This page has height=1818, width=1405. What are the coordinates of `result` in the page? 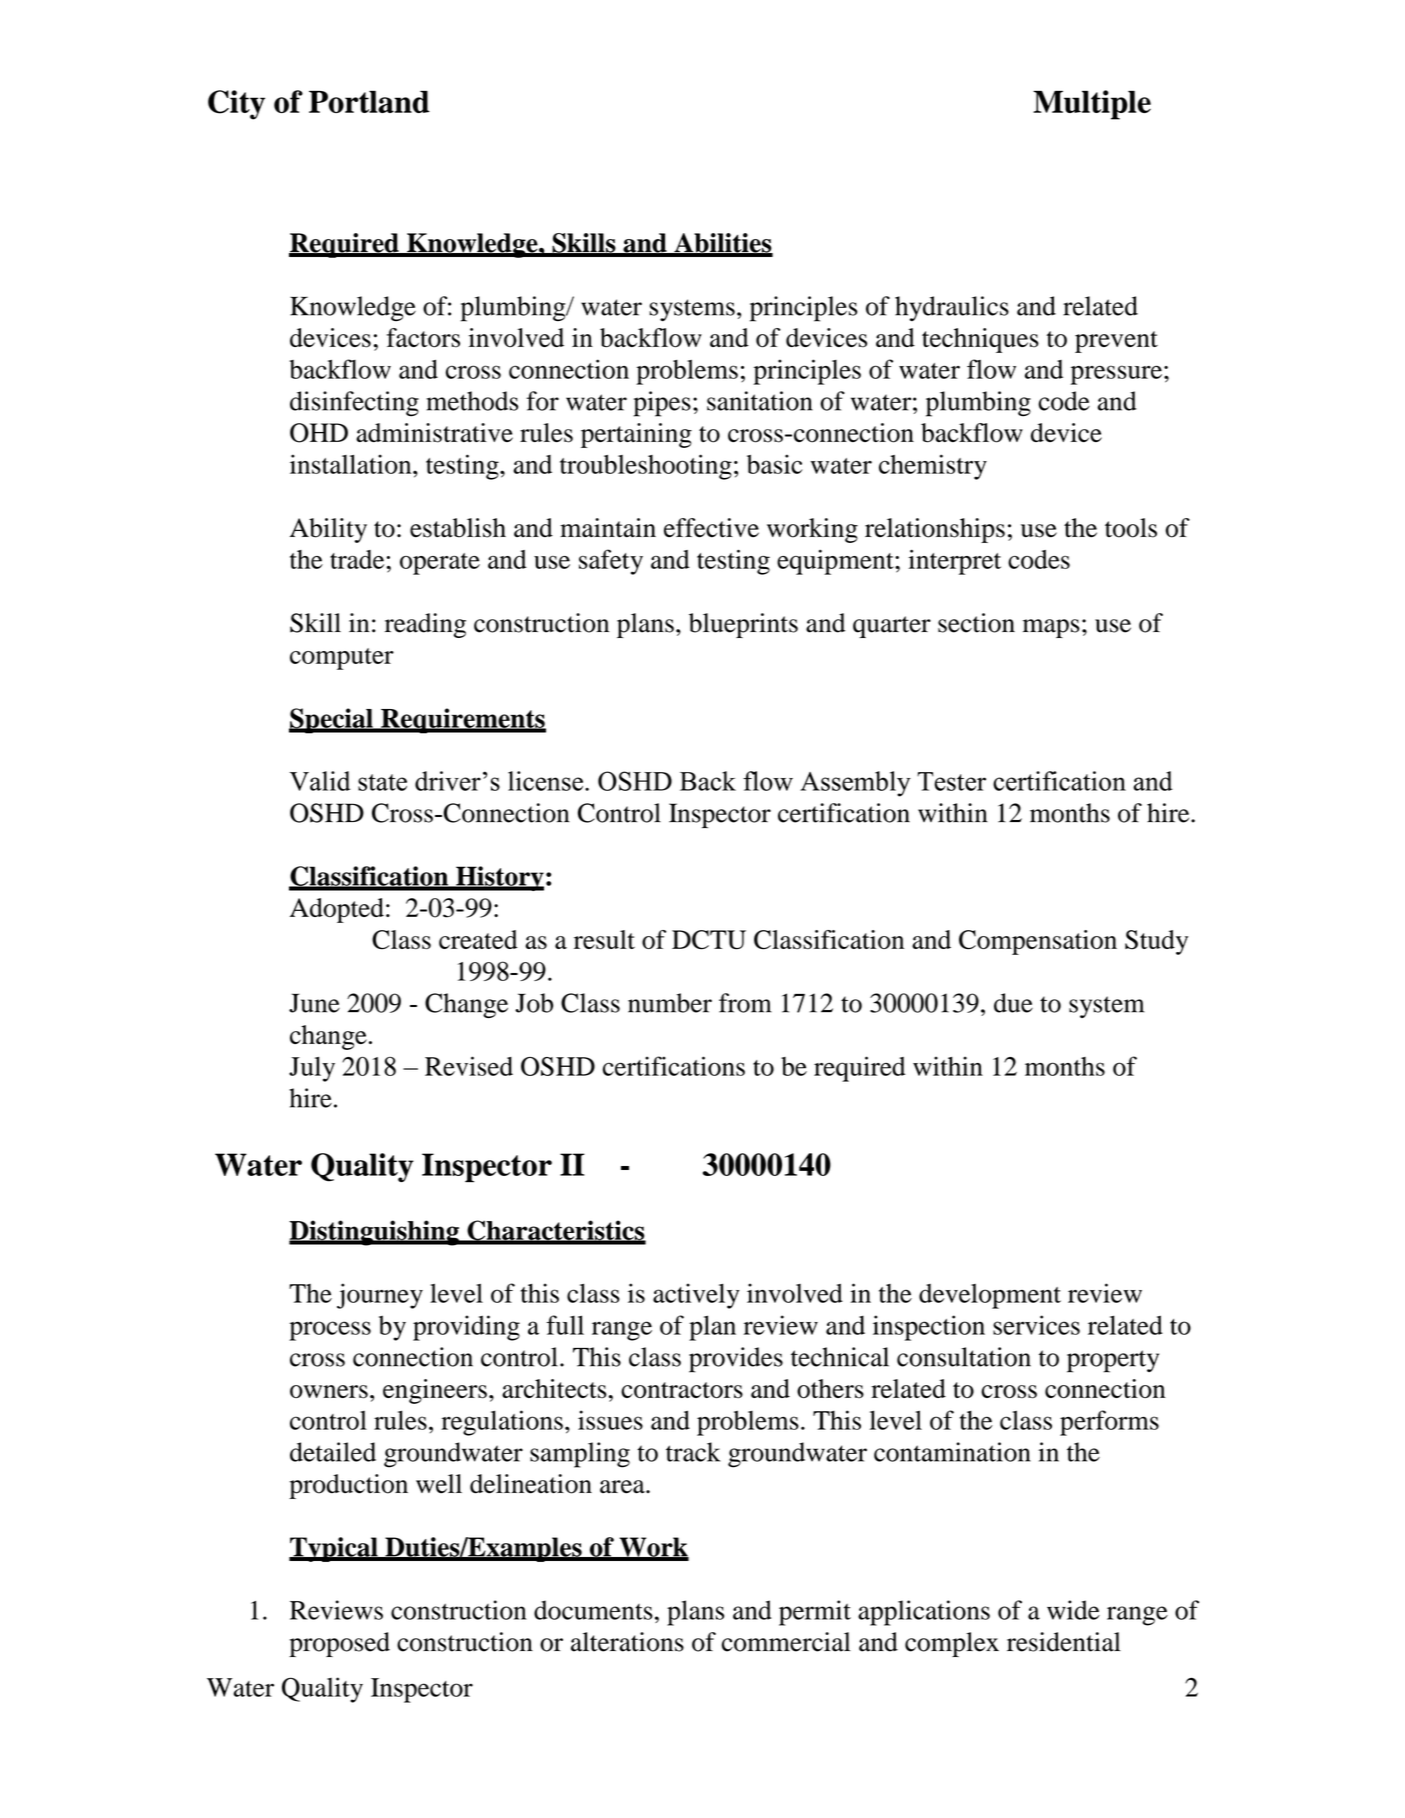 It's located at (604, 939).
